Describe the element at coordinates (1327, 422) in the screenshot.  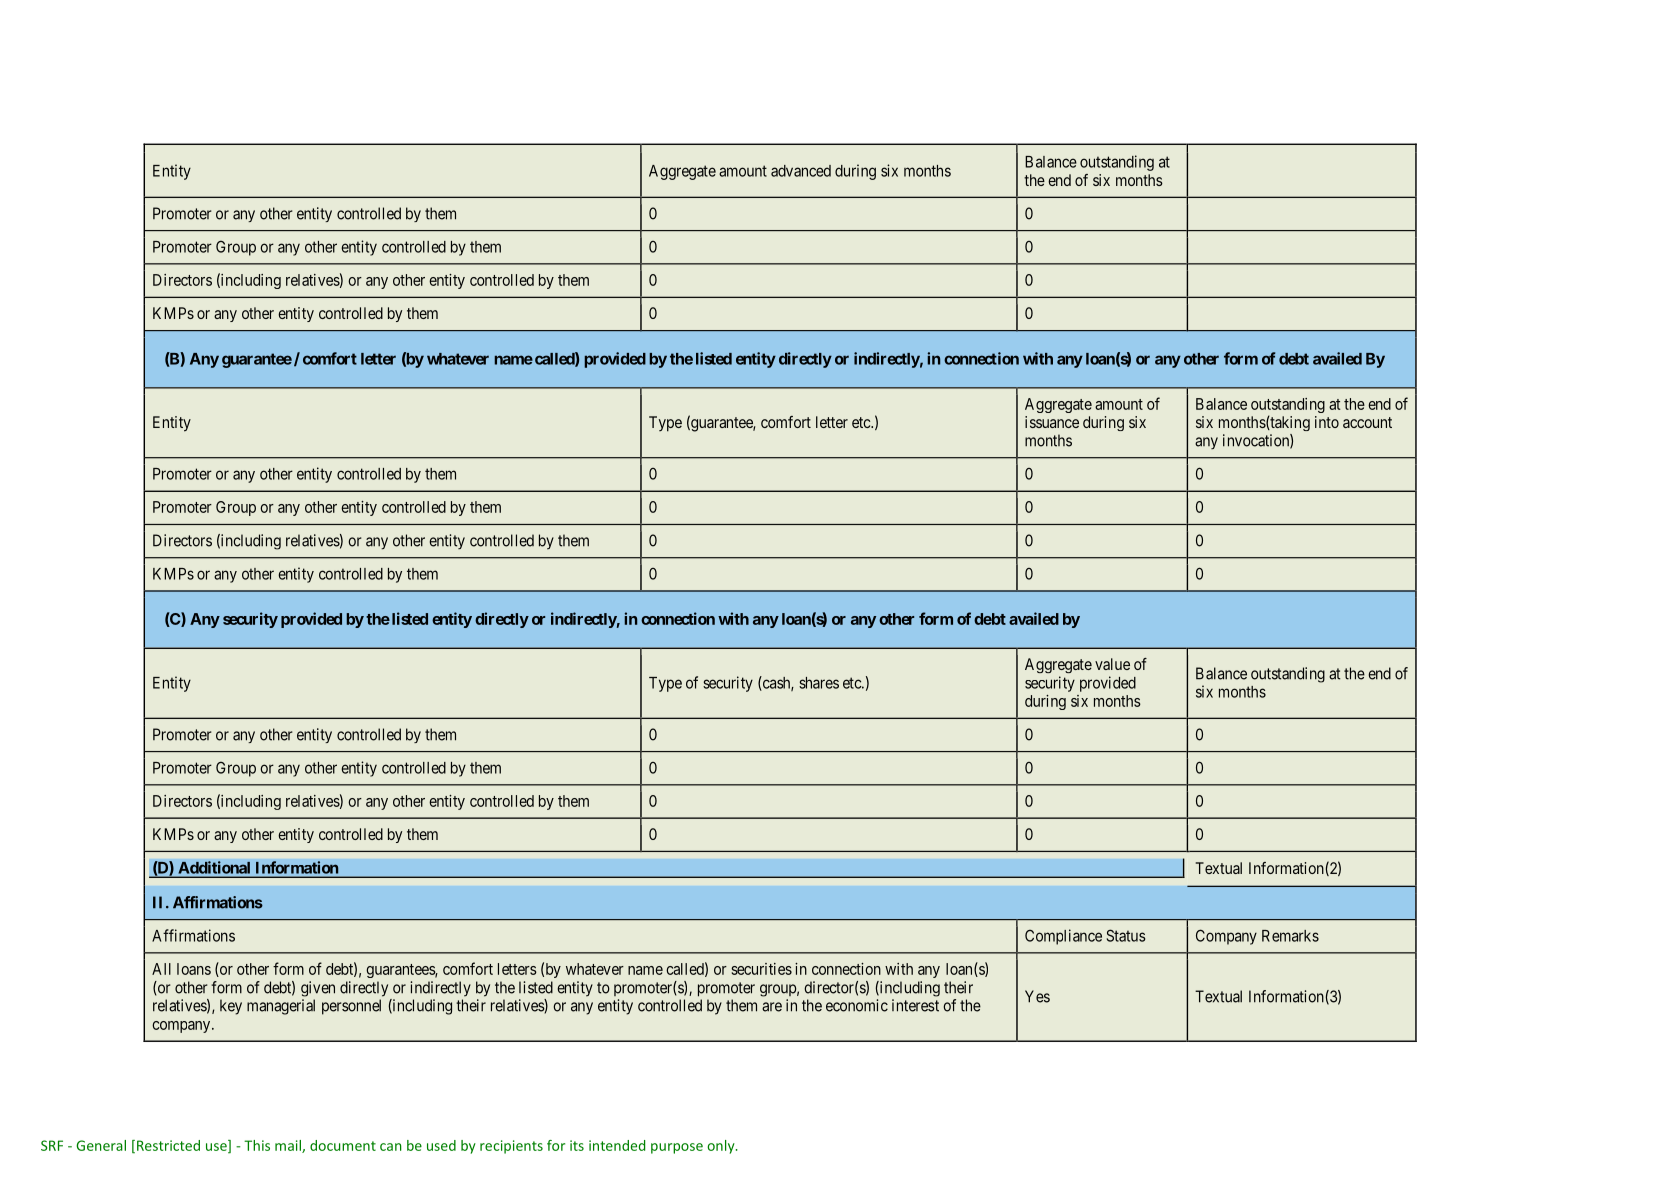
I see `into` at that location.
